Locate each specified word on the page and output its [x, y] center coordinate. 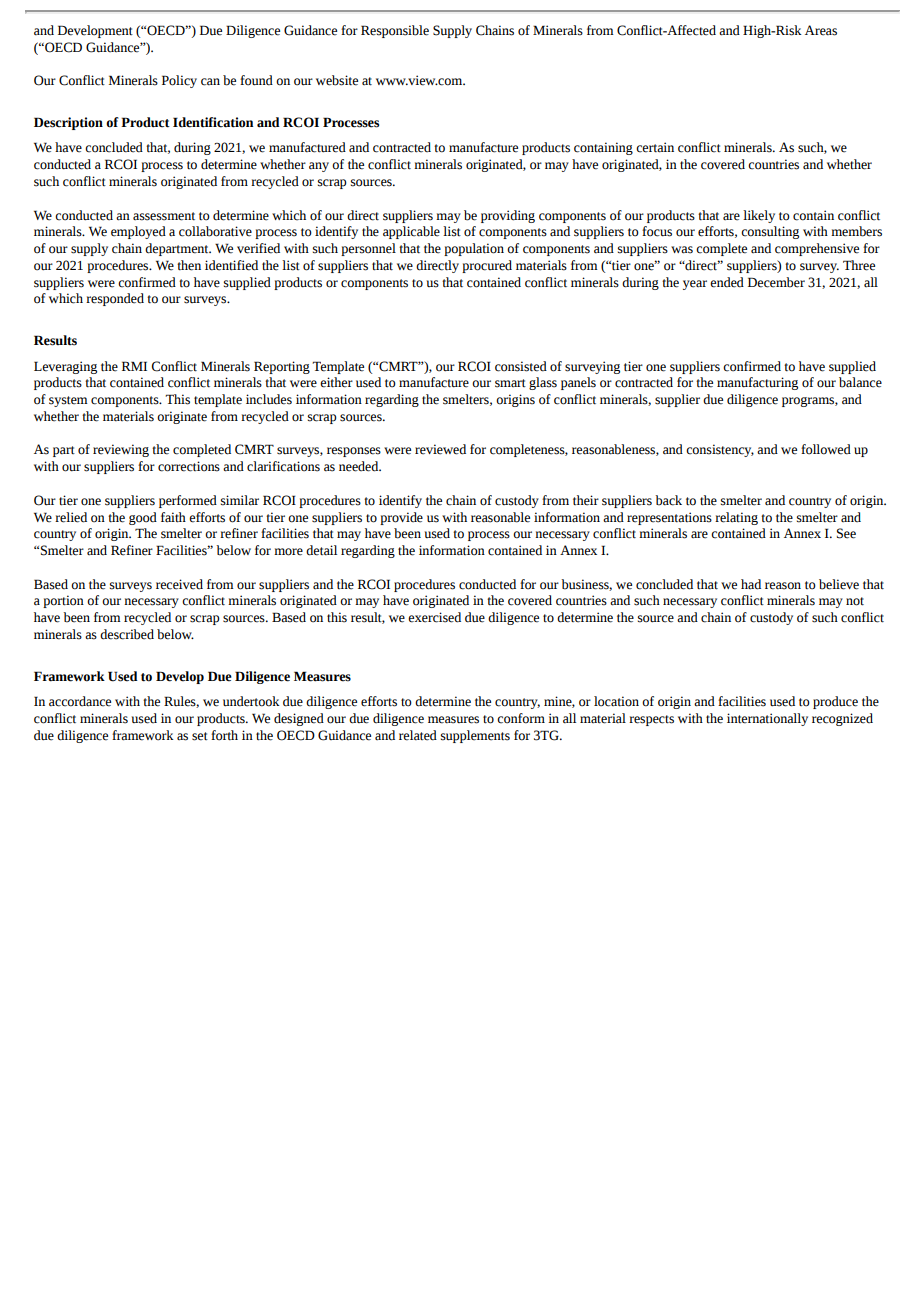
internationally [767, 719]
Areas [821, 30]
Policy [179, 81]
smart [510, 383]
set [200, 736]
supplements [475, 736]
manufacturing [757, 383]
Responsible [395, 31]
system [68, 401]
